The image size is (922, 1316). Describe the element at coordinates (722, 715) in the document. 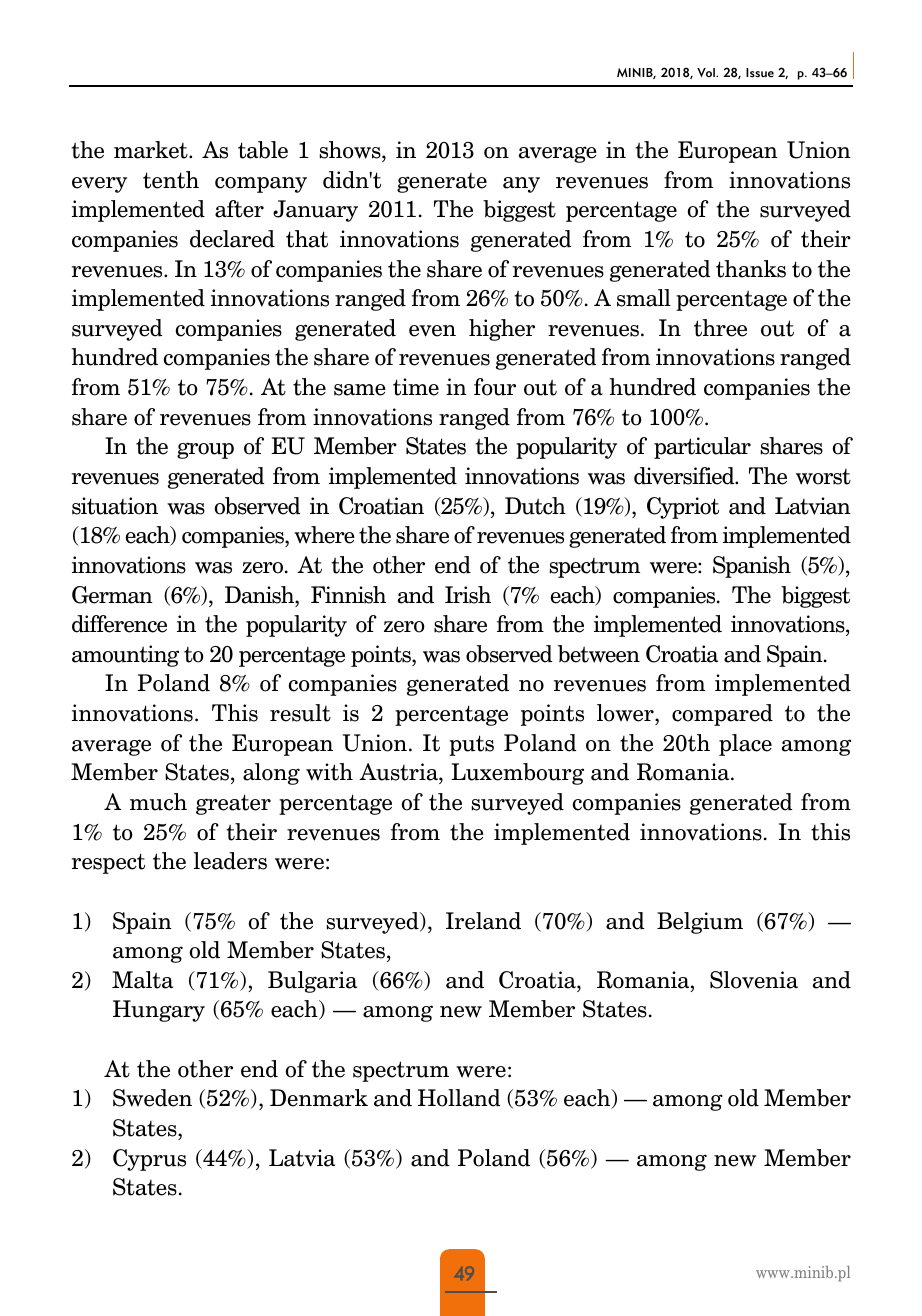

I see `compared` at that location.
